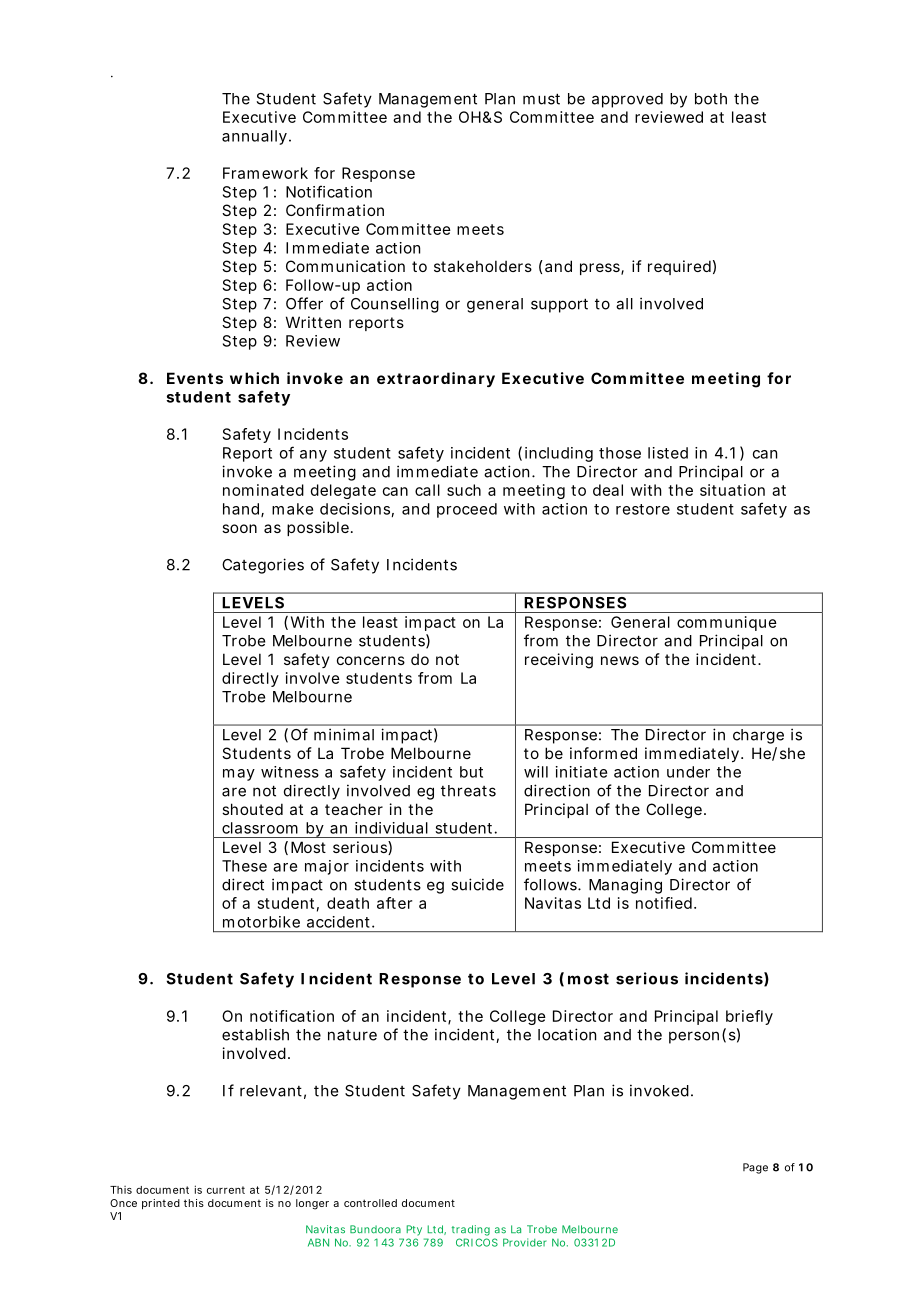 This image has height=1308, width=924. Describe the element at coordinates (559, 661) in the image. I see `receiving` at that location.
